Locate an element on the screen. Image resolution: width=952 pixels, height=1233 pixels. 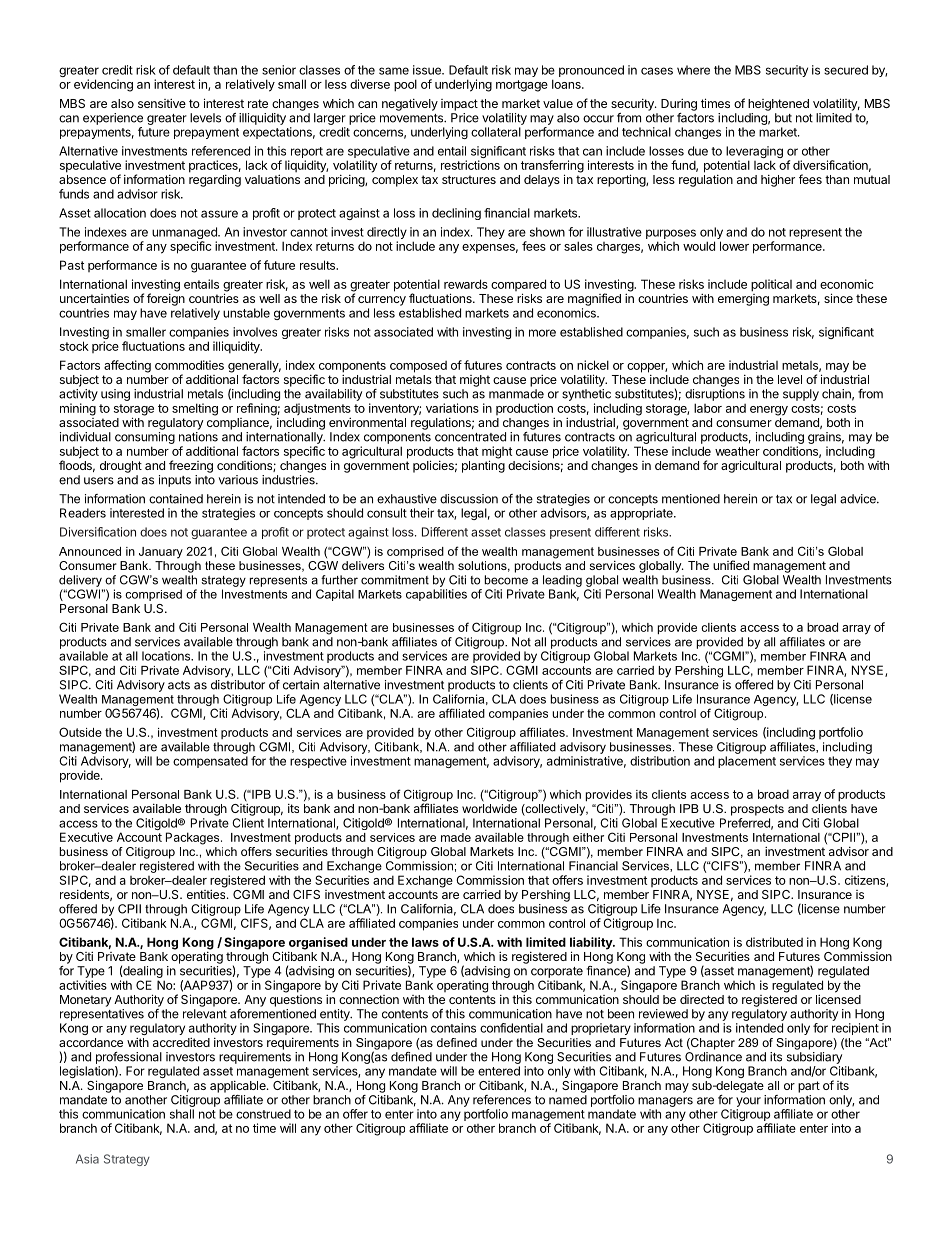
planting is located at coordinates (483, 466).
